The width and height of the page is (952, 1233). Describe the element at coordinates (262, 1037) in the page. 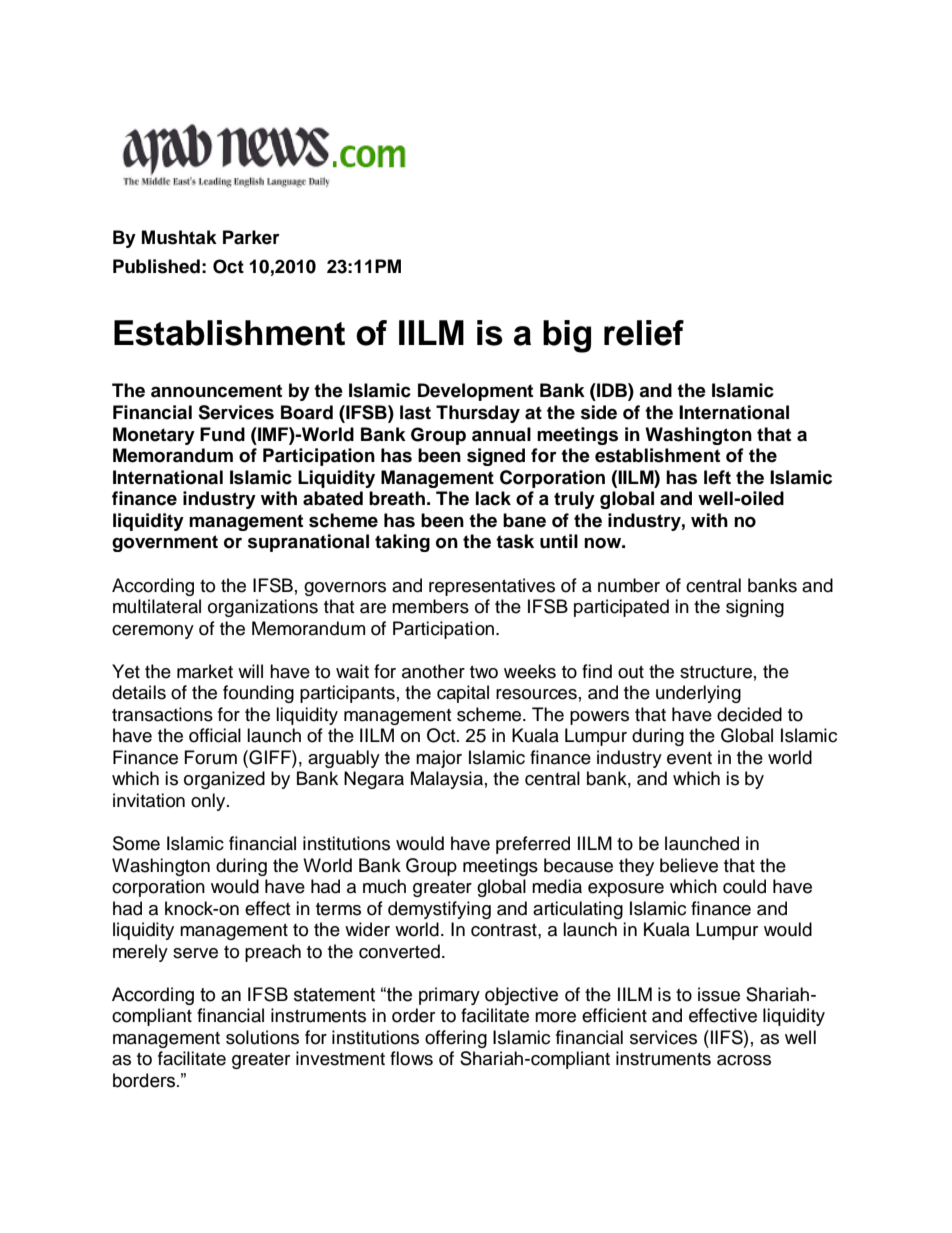

I see `solutions` at that location.
